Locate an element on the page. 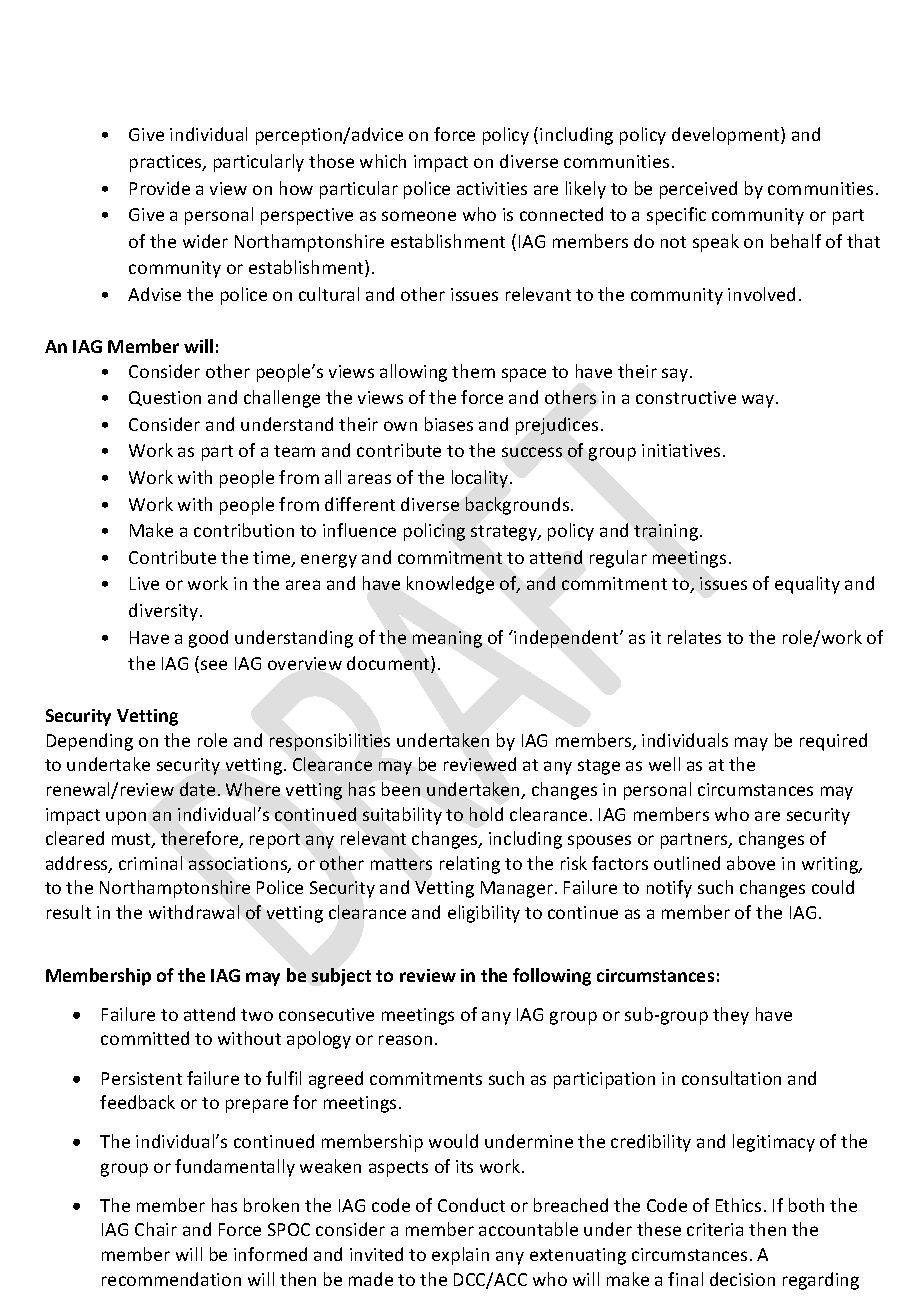 The width and height of the image is (924, 1307). explain is located at coordinates (460, 1256).
